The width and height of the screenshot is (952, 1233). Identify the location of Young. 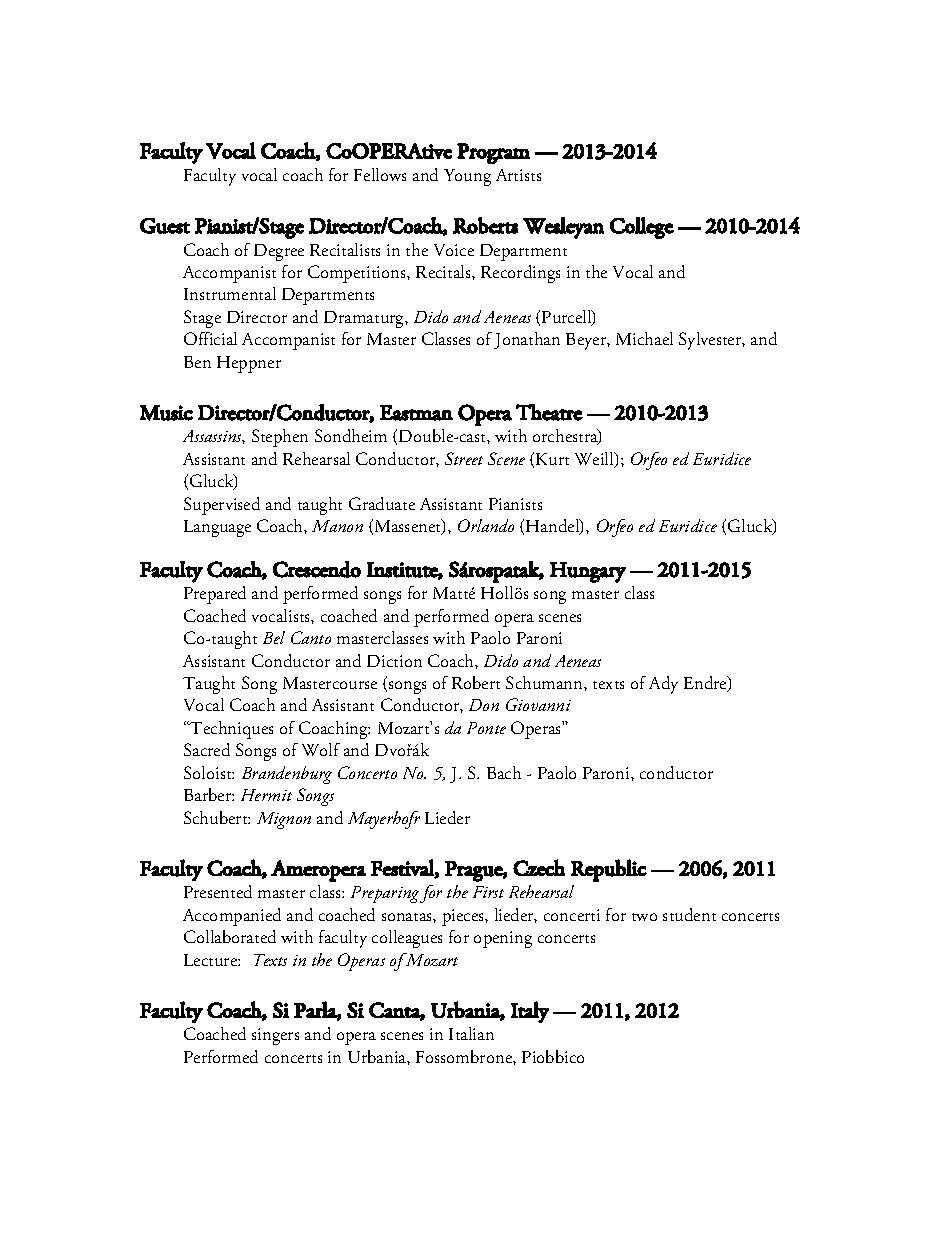
(467, 177).
